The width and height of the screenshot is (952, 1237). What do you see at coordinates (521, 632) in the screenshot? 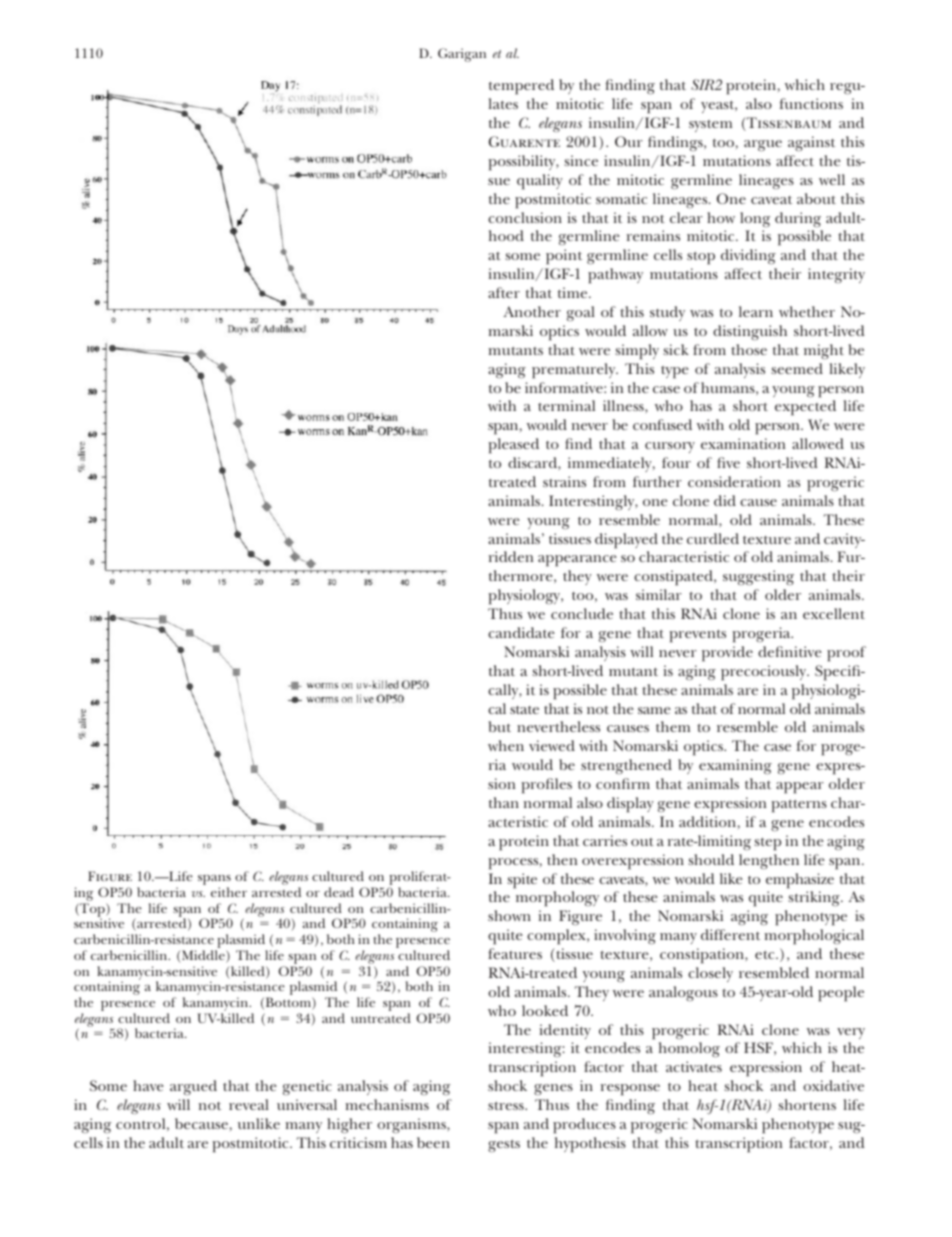
I see `candidate` at bounding box center [521, 632].
